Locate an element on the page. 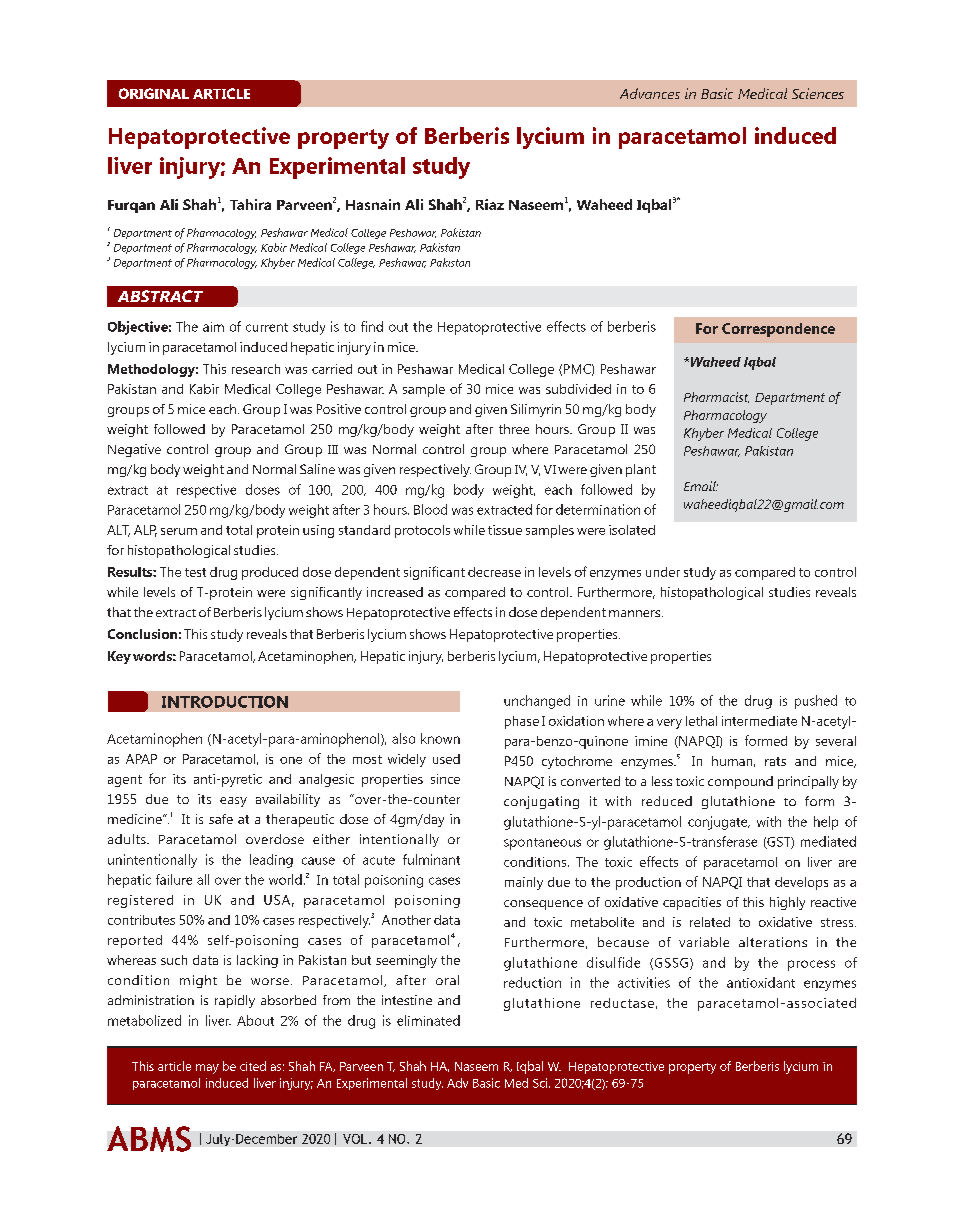 This page has width=964, height=1232. produced is located at coordinates (270, 573).
